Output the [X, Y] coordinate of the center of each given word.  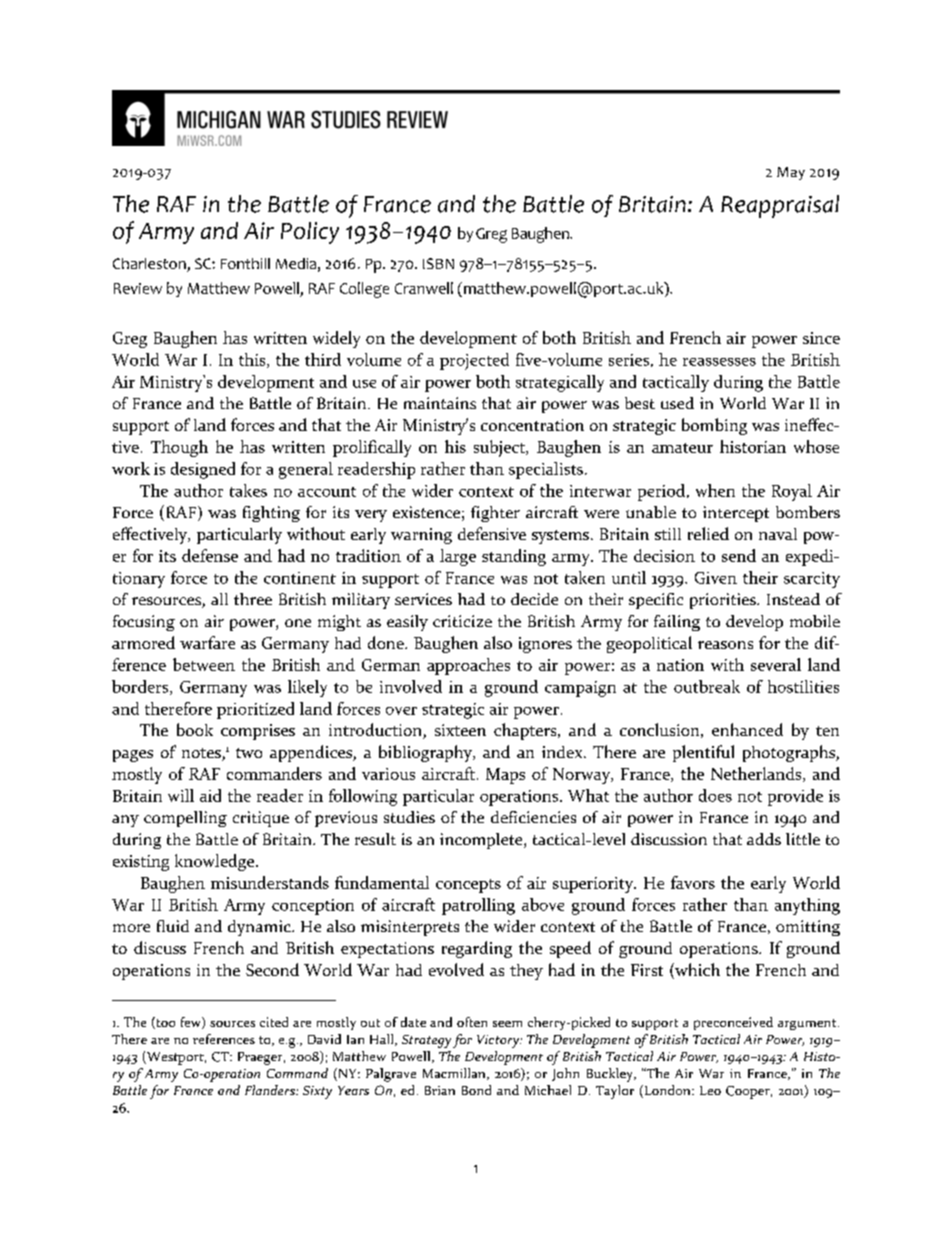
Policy [310, 233]
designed [203, 470]
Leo [710, 1090]
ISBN [438, 263]
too [164, 1023]
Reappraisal [780, 206]
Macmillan [455, 1074]
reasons [725, 645]
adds [764, 839]
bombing [714, 426]
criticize [462, 621]
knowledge [216, 862]
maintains [440, 403]
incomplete [482, 841]
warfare [207, 642]
